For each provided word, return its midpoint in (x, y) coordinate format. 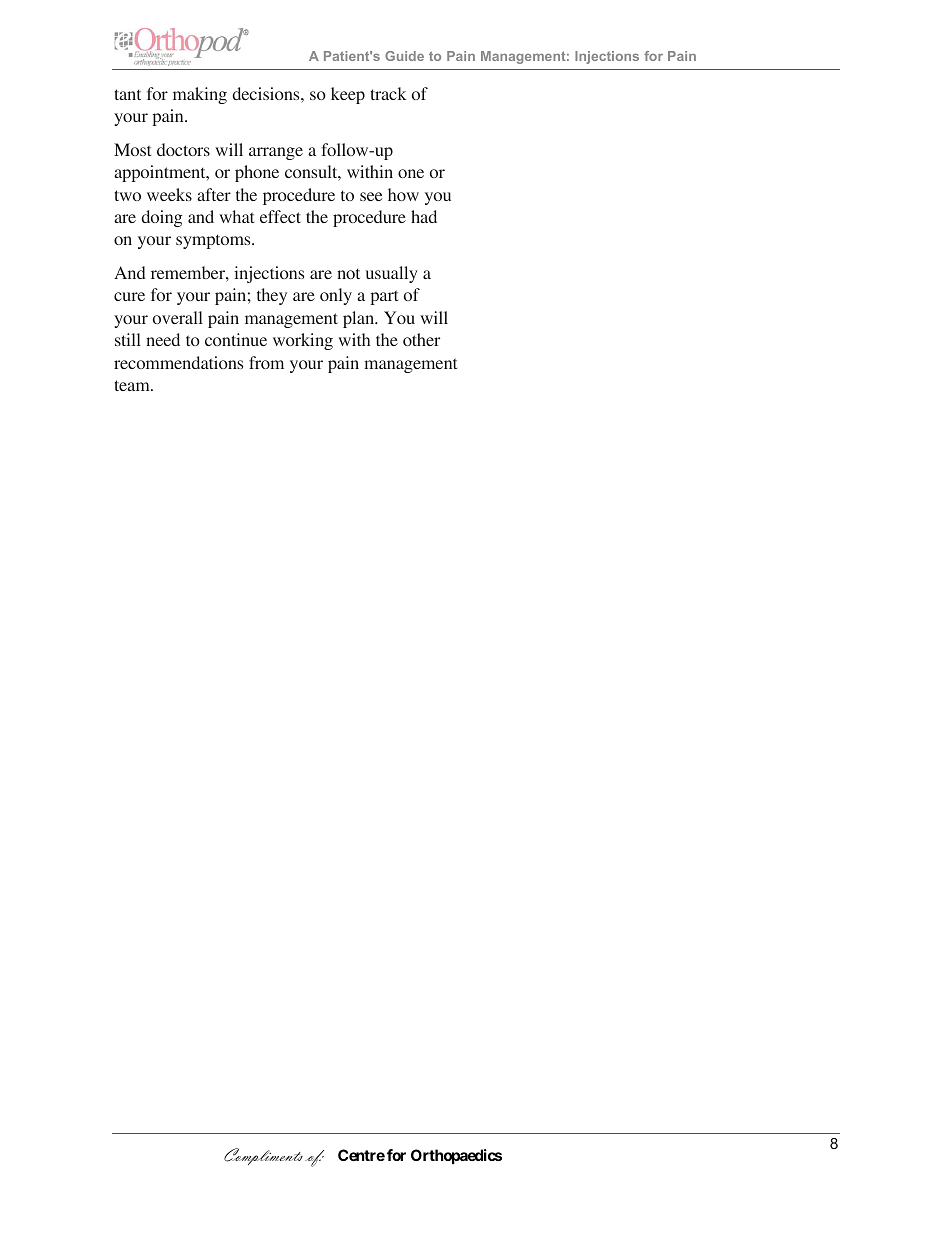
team (133, 385)
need (163, 339)
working (303, 341)
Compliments (263, 1156)
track (388, 93)
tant (127, 94)
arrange (276, 153)
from (266, 362)
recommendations (178, 362)
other (421, 339)
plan (360, 319)
